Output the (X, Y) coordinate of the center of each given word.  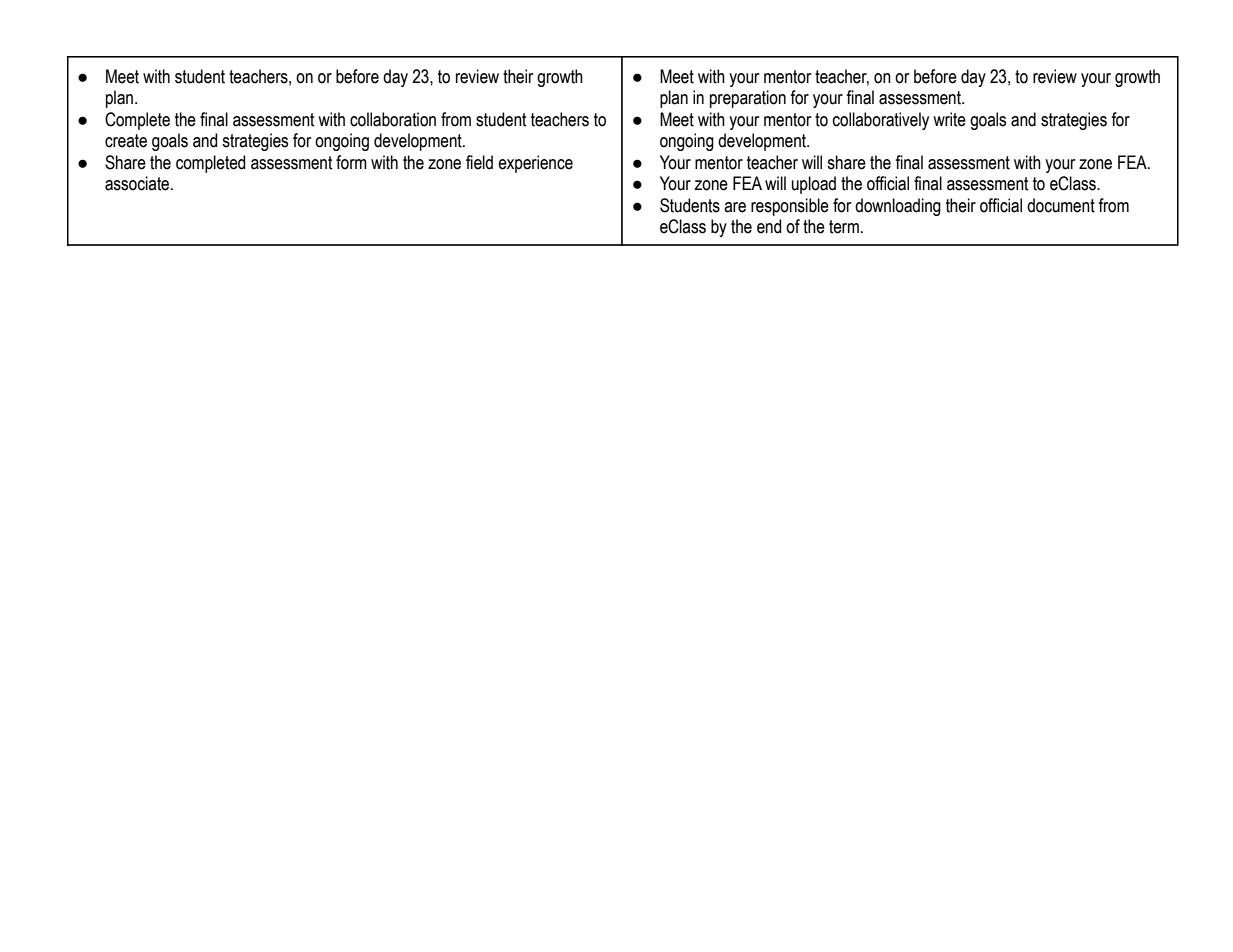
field (479, 162)
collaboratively (881, 121)
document (1061, 205)
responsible (790, 207)
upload (814, 185)
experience (535, 164)
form (351, 162)
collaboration (393, 119)
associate (138, 183)
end (769, 226)
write (949, 119)
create (126, 141)
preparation (748, 99)
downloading (898, 207)
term (844, 227)
